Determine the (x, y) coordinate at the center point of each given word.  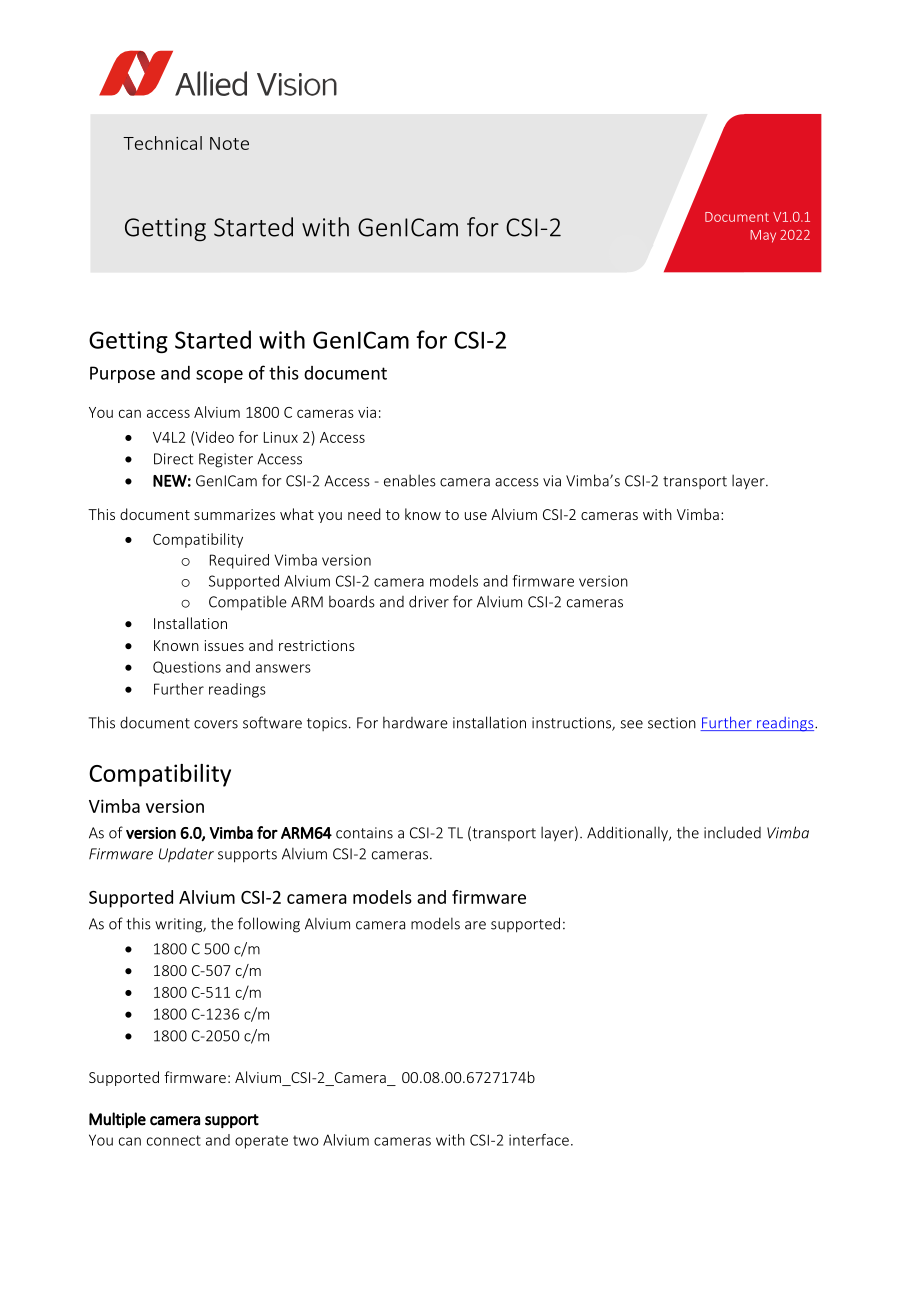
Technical (162, 143)
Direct (173, 459)
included (732, 832)
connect (174, 1140)
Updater (186, 855)
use (476, 516)
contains (364, 833)
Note (229, 143)
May (763, 236)
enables (410, 480)
